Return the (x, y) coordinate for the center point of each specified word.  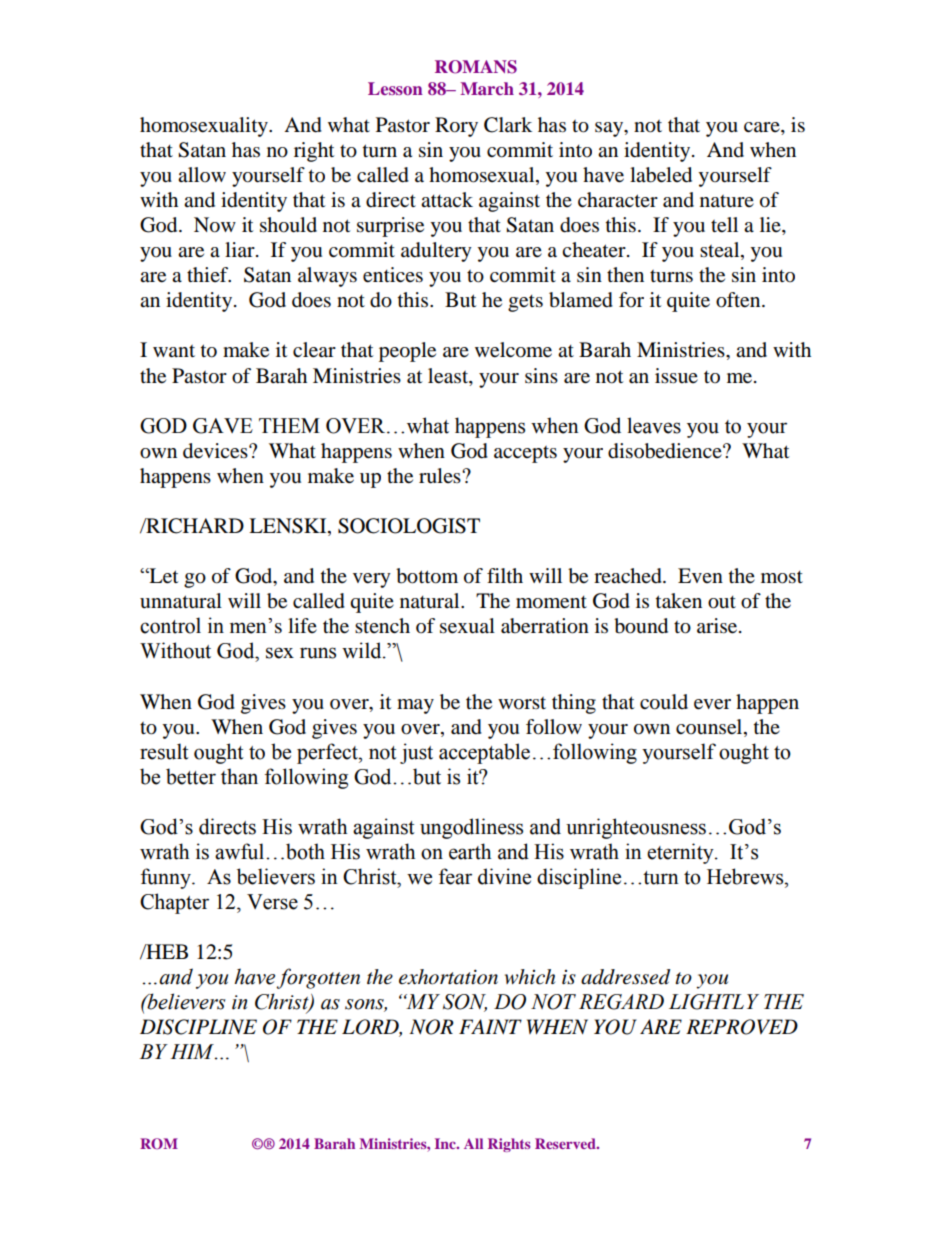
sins (541, 375)
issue (676, 376)
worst (522, 703)
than (239, 776)
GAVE (223, 426)
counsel (710, 727)
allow (202, 175)
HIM (193, 1052)
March (487, 88)
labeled (661, 175)
